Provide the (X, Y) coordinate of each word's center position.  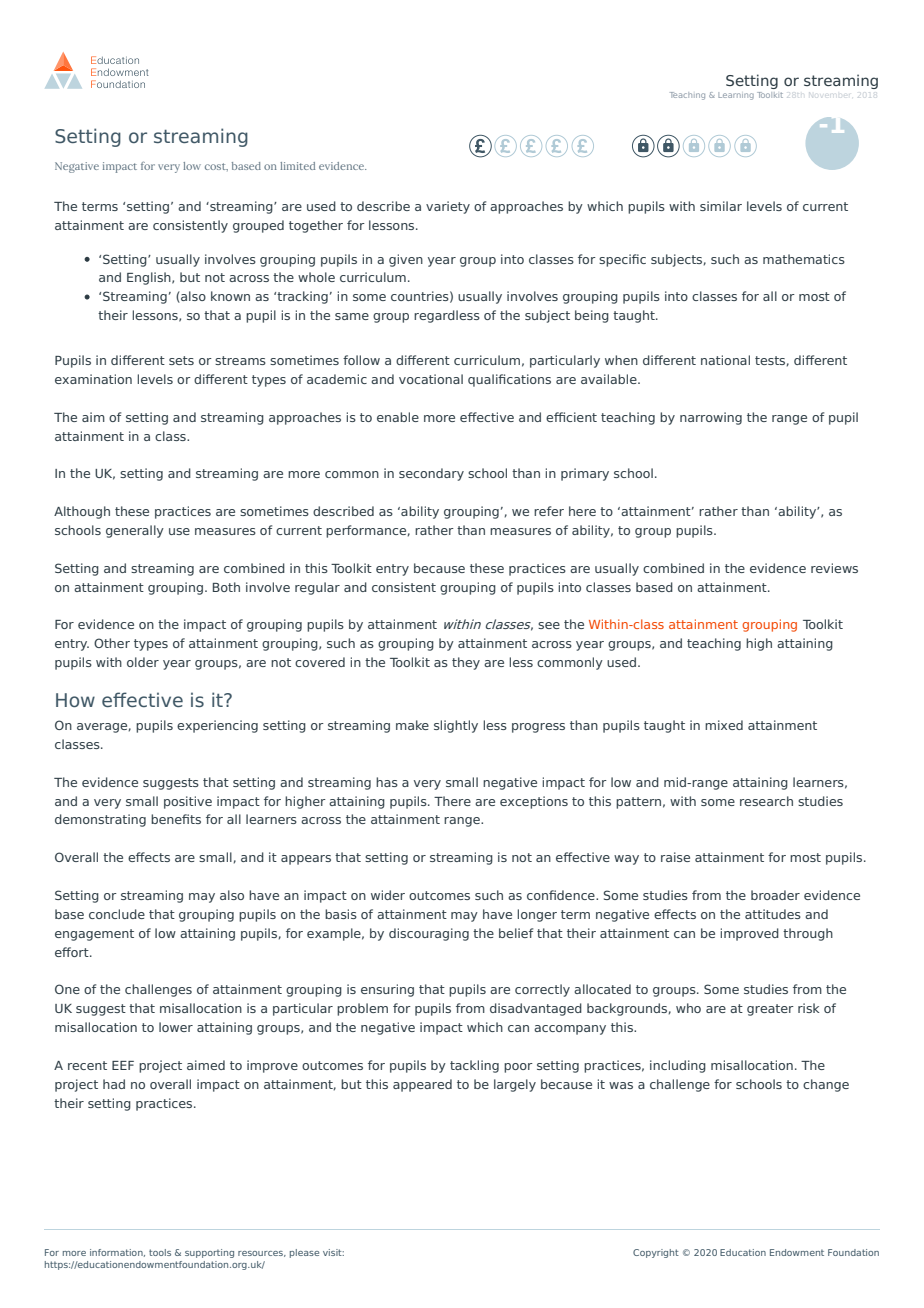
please (304, 1253)
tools (160, 1252)
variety (448, 207)
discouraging (429, 934)
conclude (117, 914)
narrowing (711, 418)
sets (181, 360)
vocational (431, 379)
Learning (736, 96)
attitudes (773, 914)
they (466, 663)
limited (297, 166)
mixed (724, 725)
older (143, 662)
